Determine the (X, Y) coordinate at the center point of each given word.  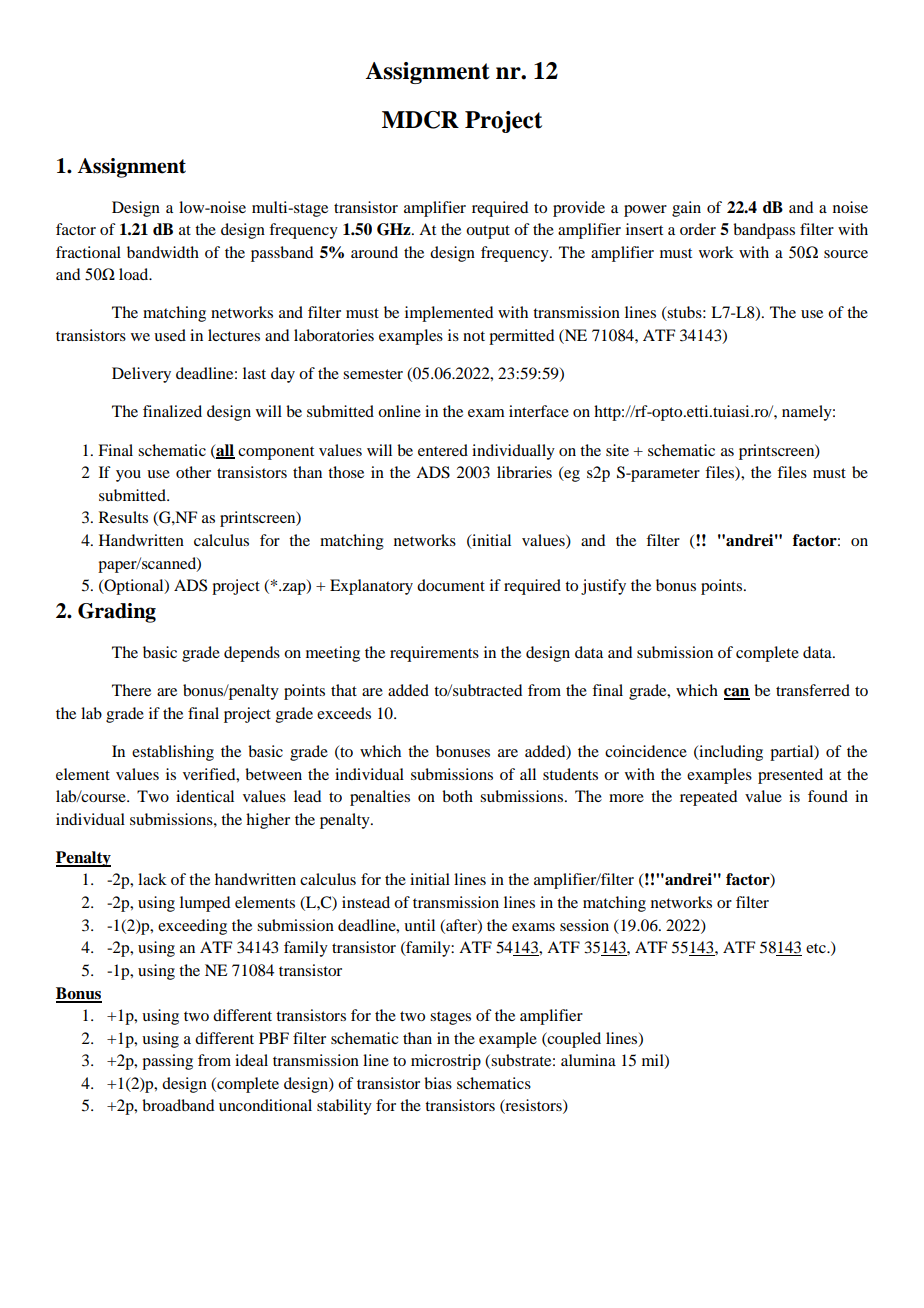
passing (167, 1062)
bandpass (764, 231)
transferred (813, 690)
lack (152, 879)
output (488, 232)
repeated (708, 798)
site (617, 450)
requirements (434, 654)
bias (438, 1083)
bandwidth (163, 252)
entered (443, 450)
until (419, 925)
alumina (588, 1060)
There (131, 690)
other (193, 472)
